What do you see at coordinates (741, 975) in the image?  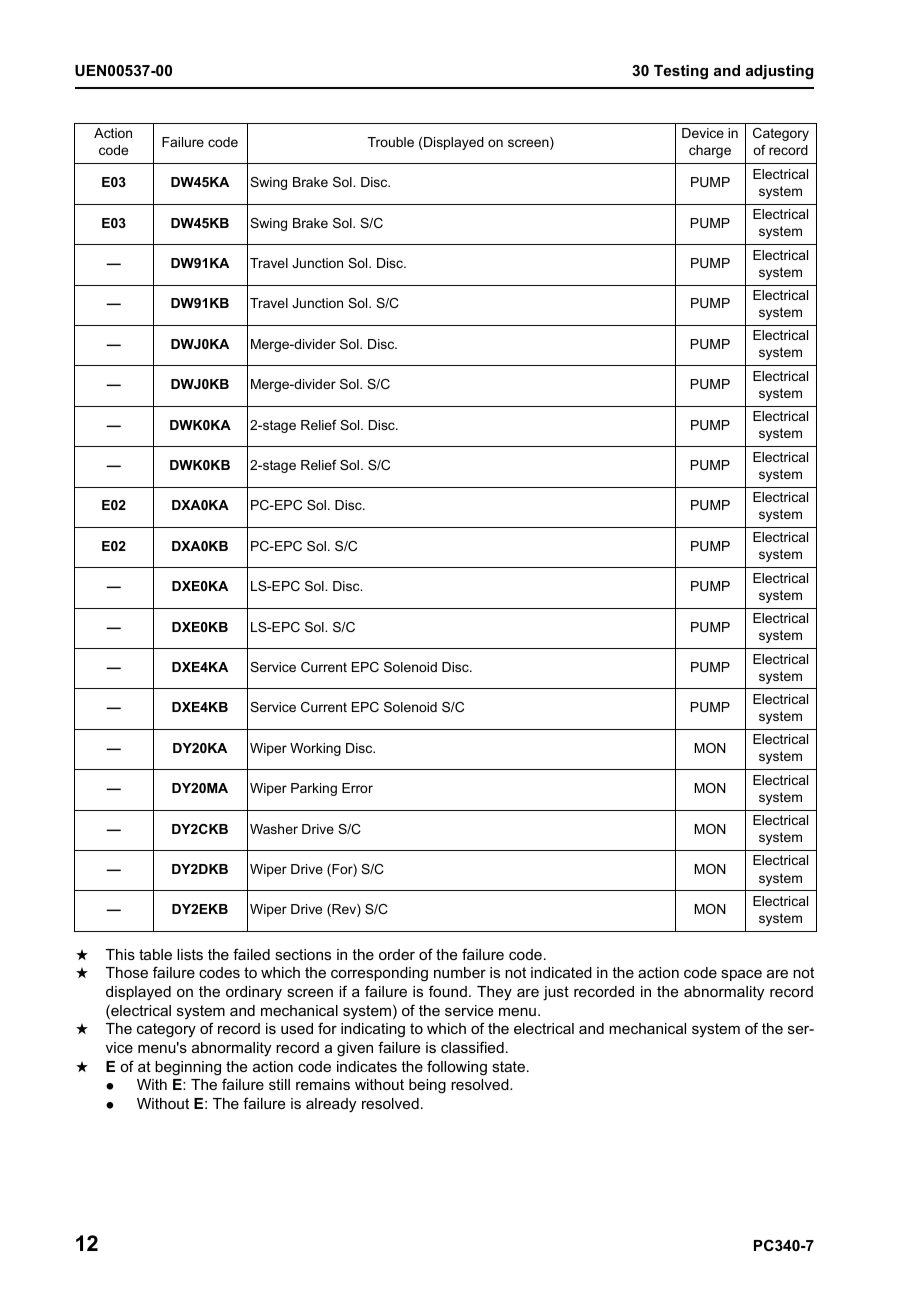 I see `space` at bounding box center [741, 975].
